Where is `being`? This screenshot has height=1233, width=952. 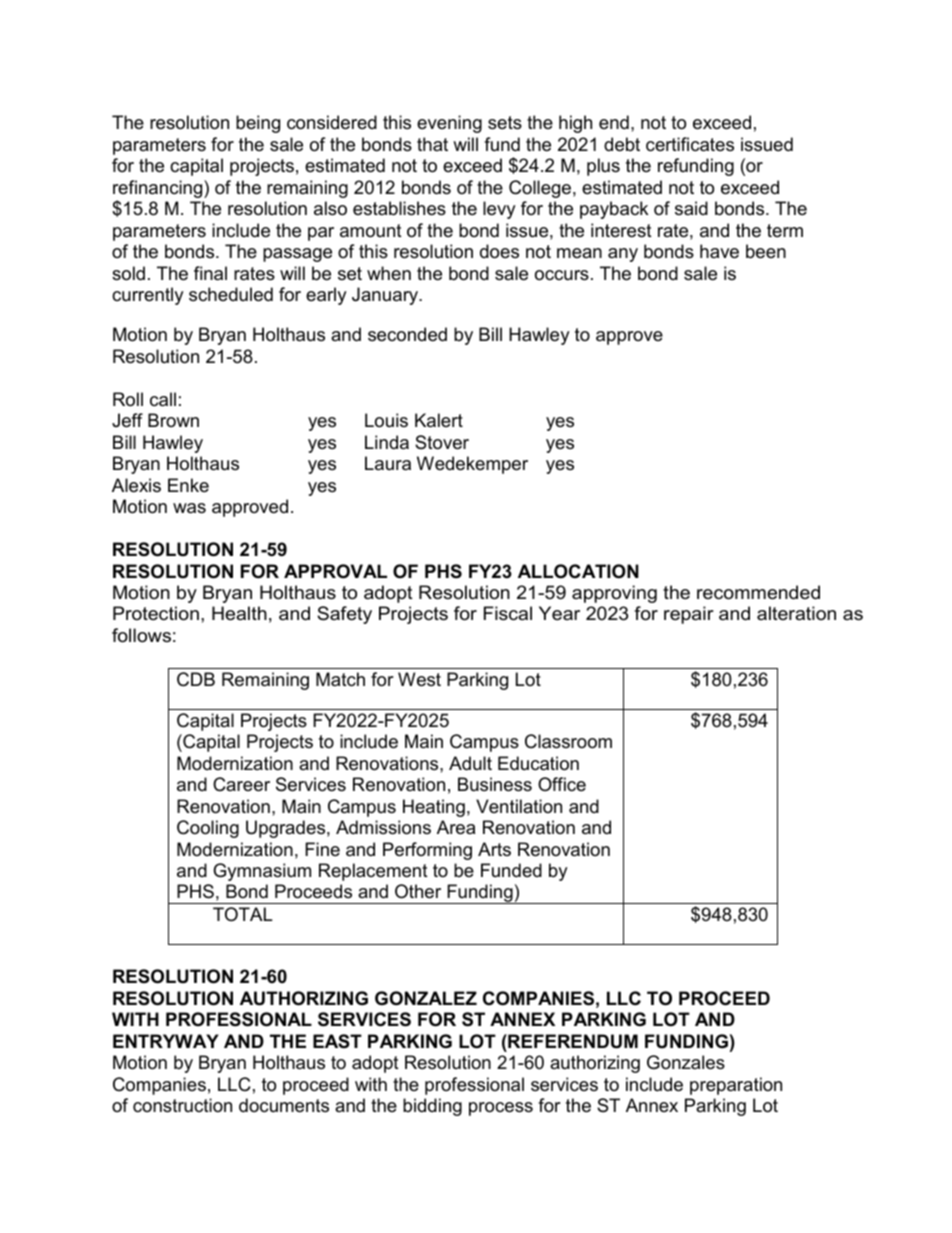
being is located at coordinates (258, 124).
